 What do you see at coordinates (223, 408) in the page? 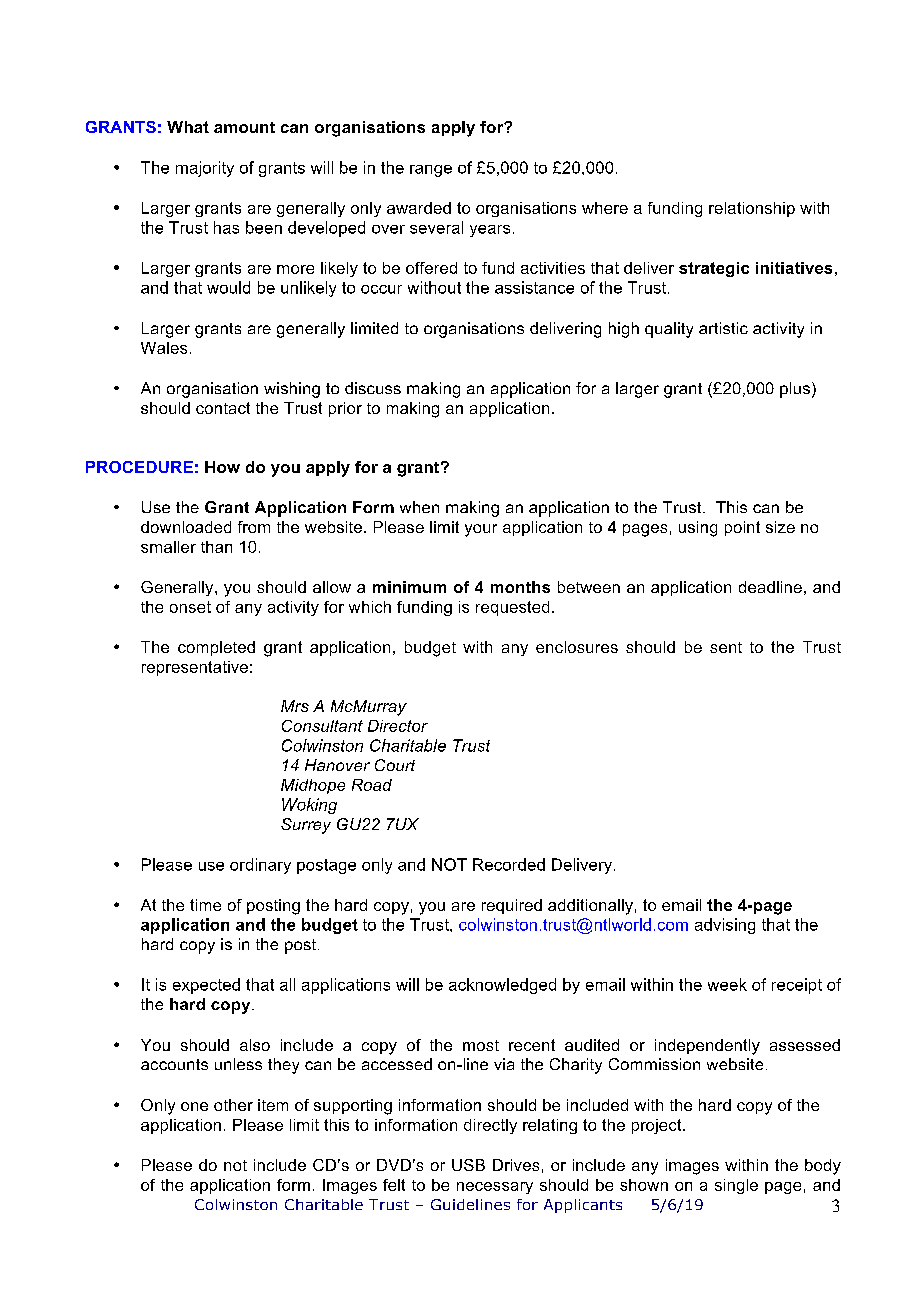
I see `contact` at bounding box center [223, 408].
